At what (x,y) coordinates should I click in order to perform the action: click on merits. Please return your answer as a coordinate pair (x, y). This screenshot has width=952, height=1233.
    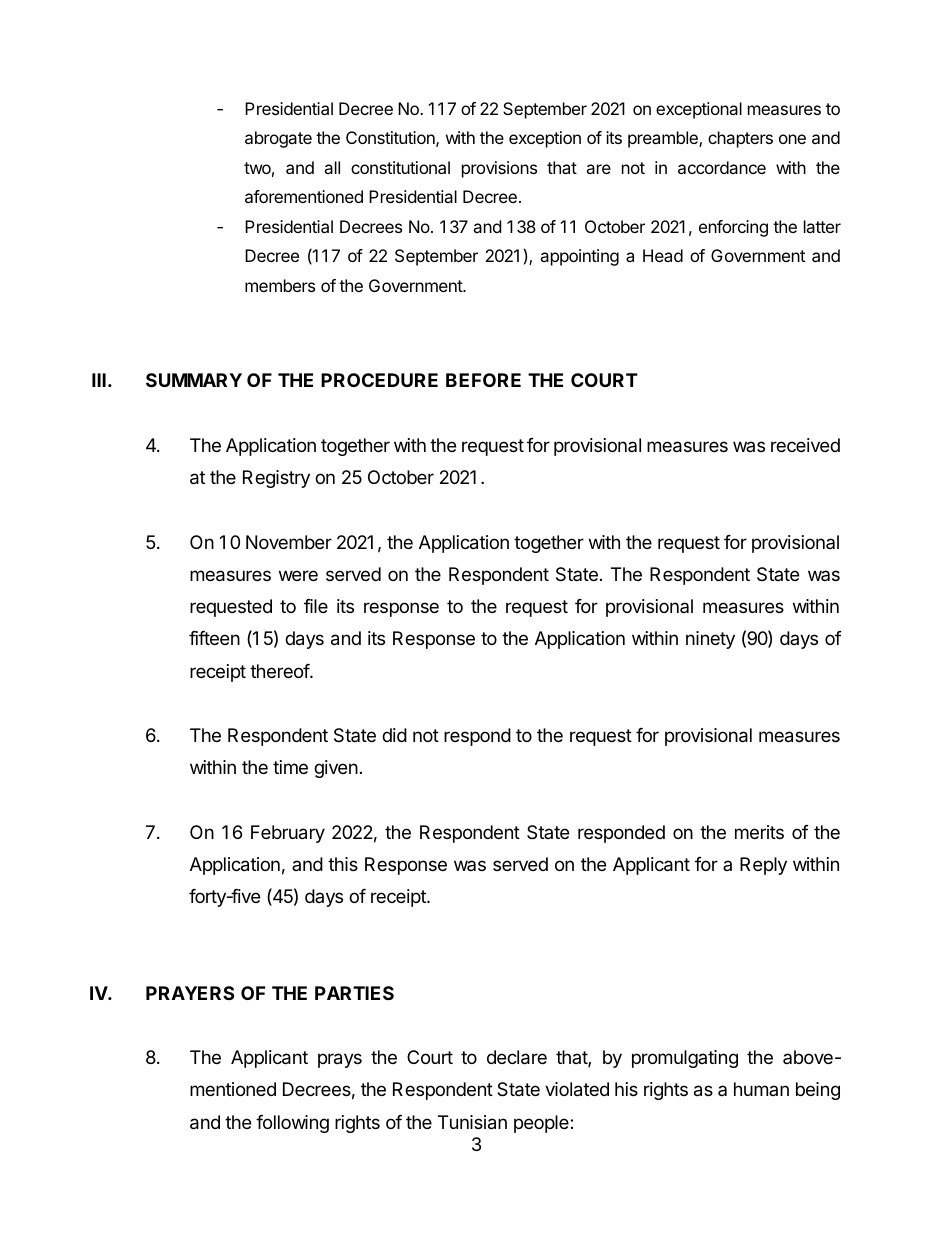
    Looking at the image, I should click on (759, 832).
